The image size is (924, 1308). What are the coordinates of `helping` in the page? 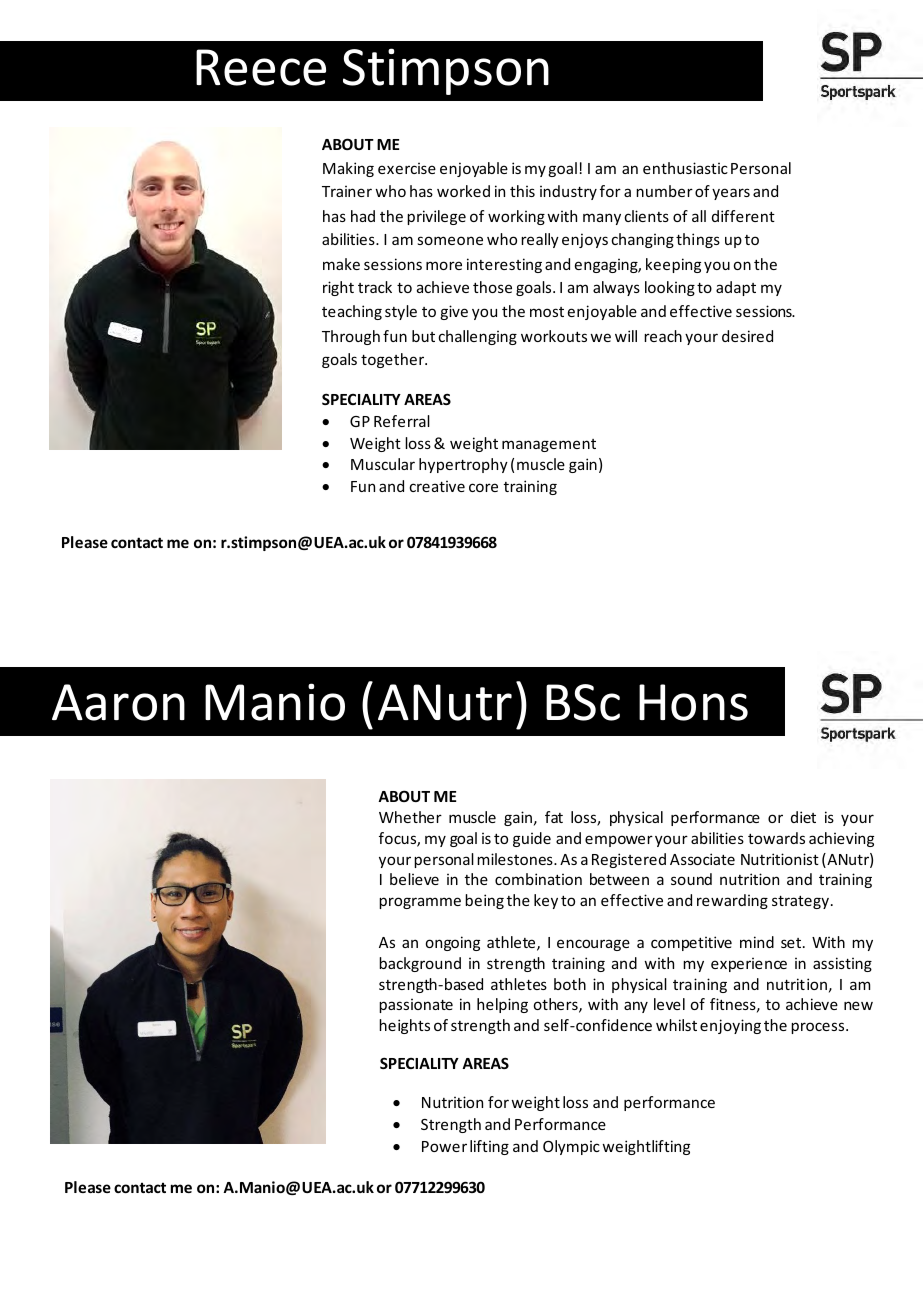 It's located at (502, 1005).
